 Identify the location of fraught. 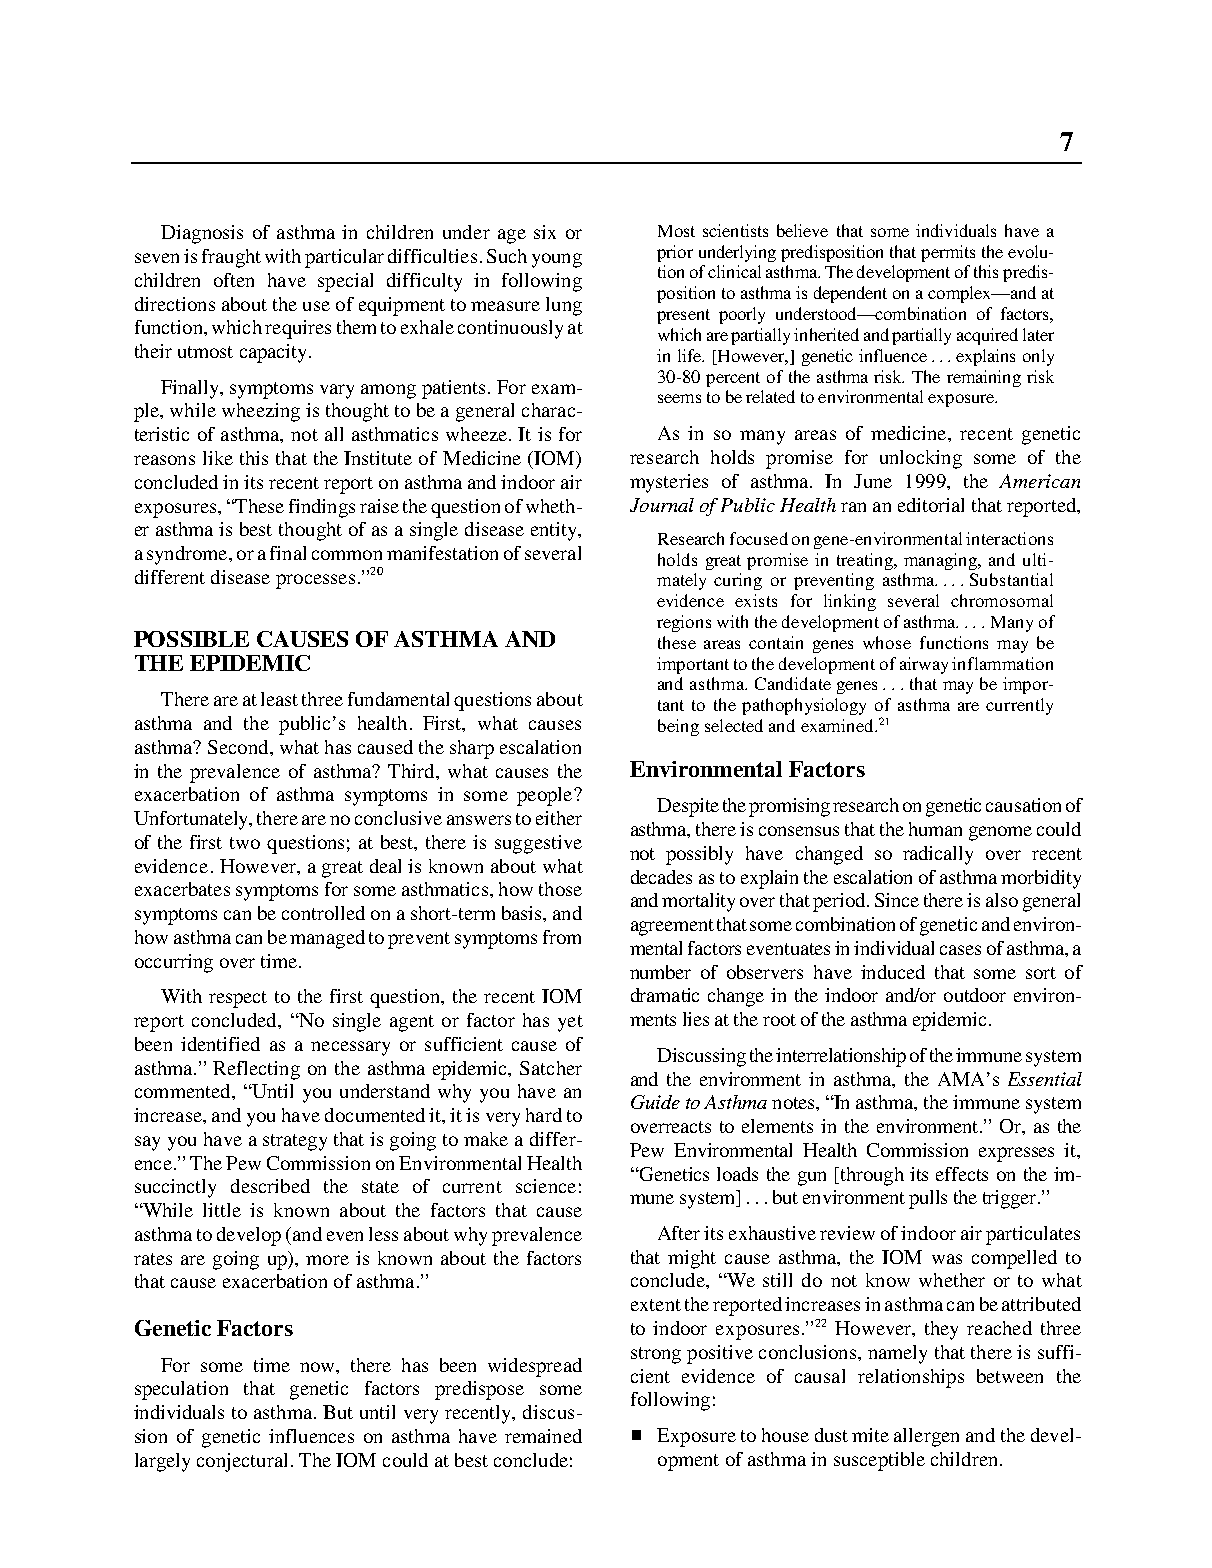
(231, 258).
